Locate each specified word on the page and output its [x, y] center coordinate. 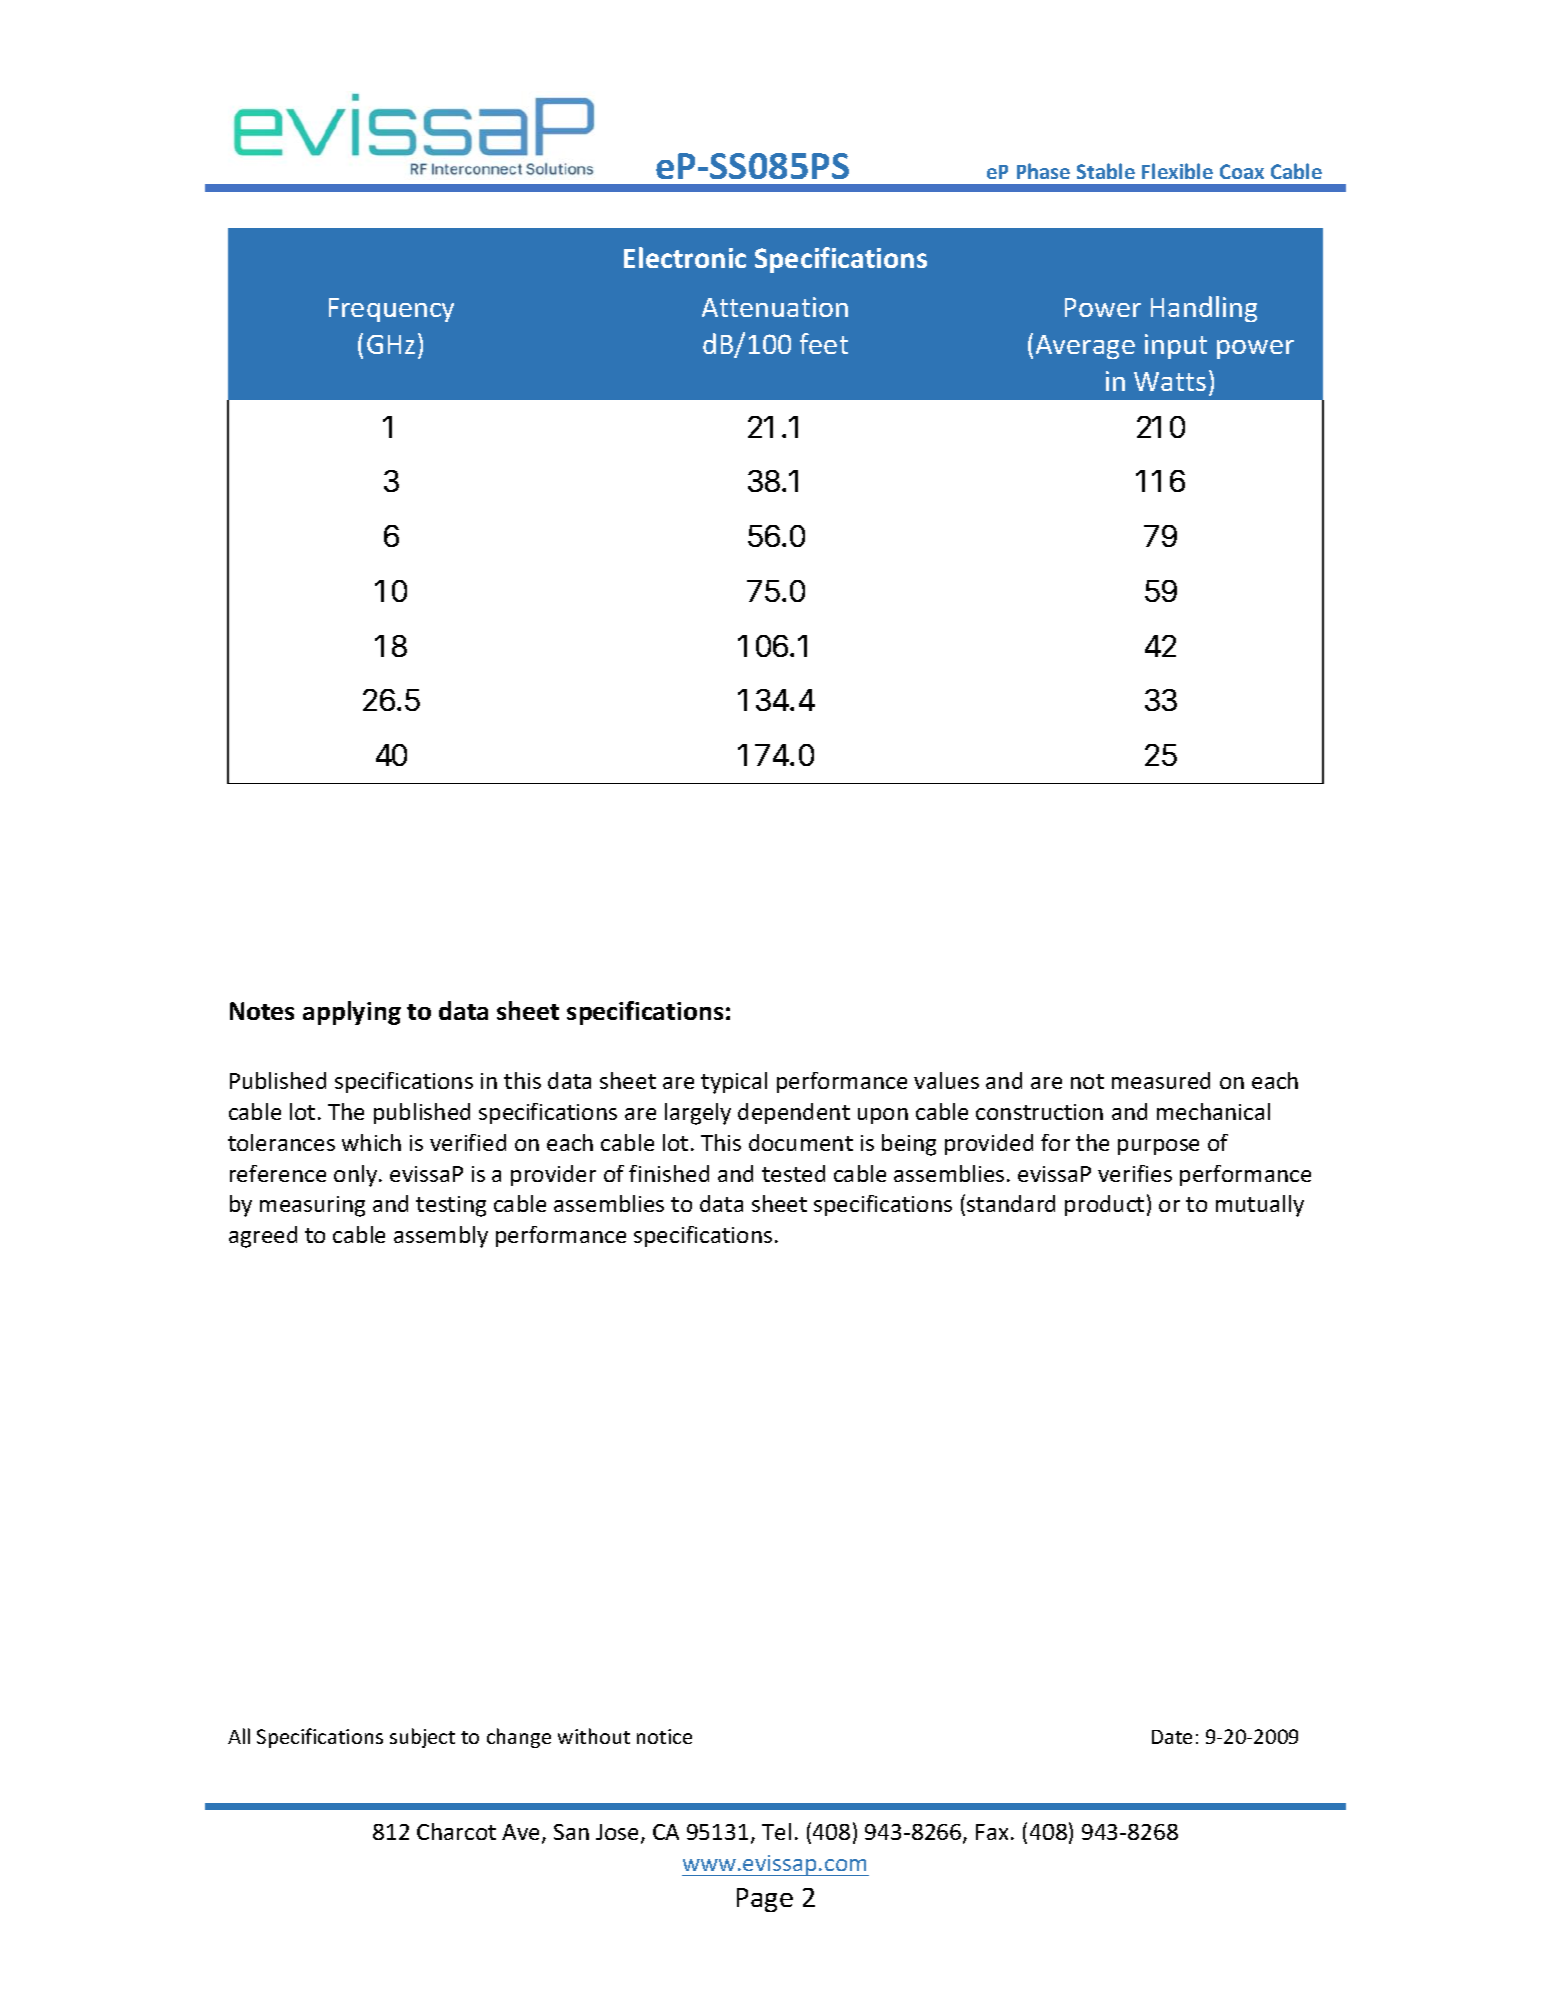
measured [1161, 1080]
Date [1172, 1737]
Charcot [456, 1831]
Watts [1170, 381]
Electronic [685, 257]
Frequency [391, 310]
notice [664, 1736]
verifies [1135, 1173]
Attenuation [775, 307]
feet [824, 343]
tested [793, 1173]
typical [734, 1083]
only [357, 1176]
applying [352, 1013]
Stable [1106, 171]
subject [422, 1738]
